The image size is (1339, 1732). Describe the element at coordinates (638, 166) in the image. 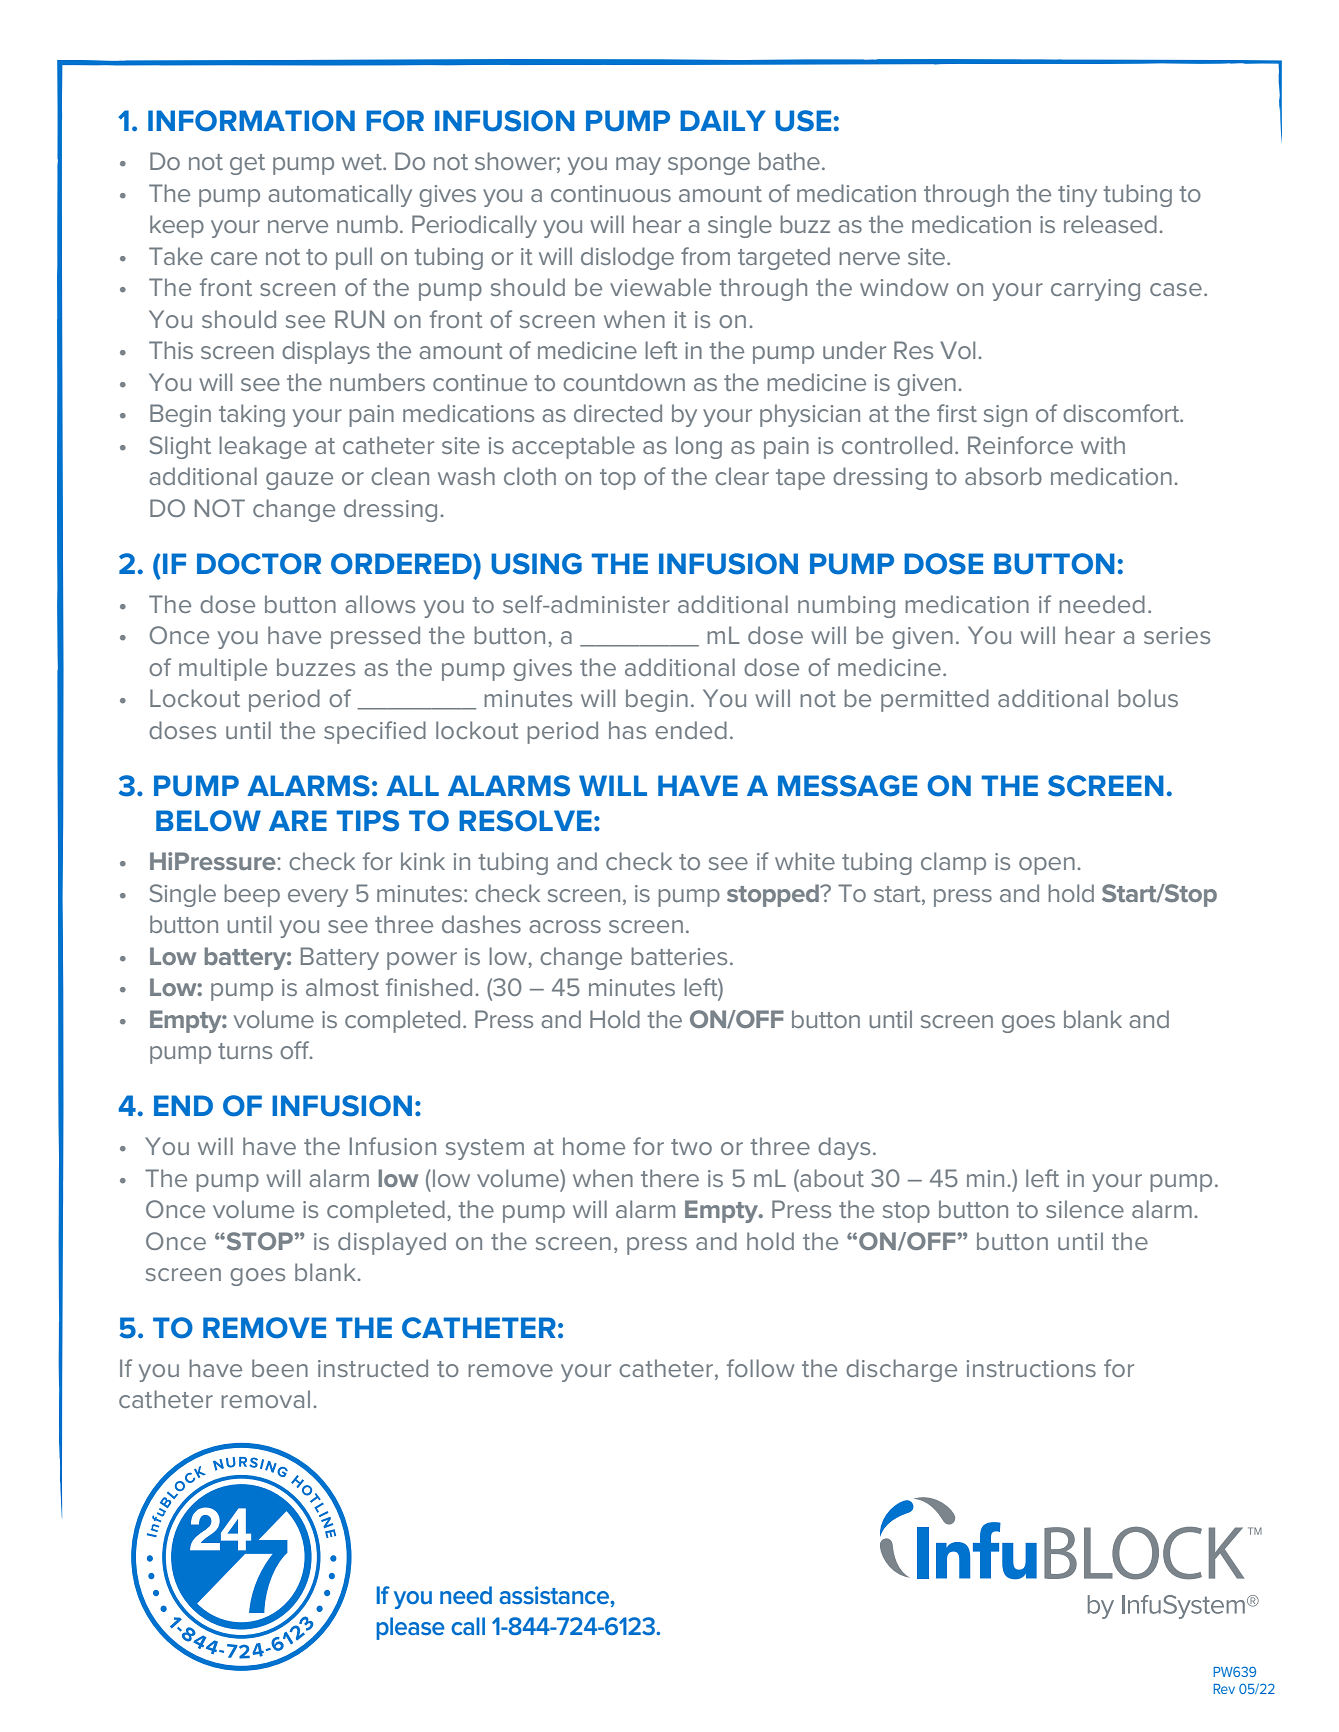

I see `may` at that location.
